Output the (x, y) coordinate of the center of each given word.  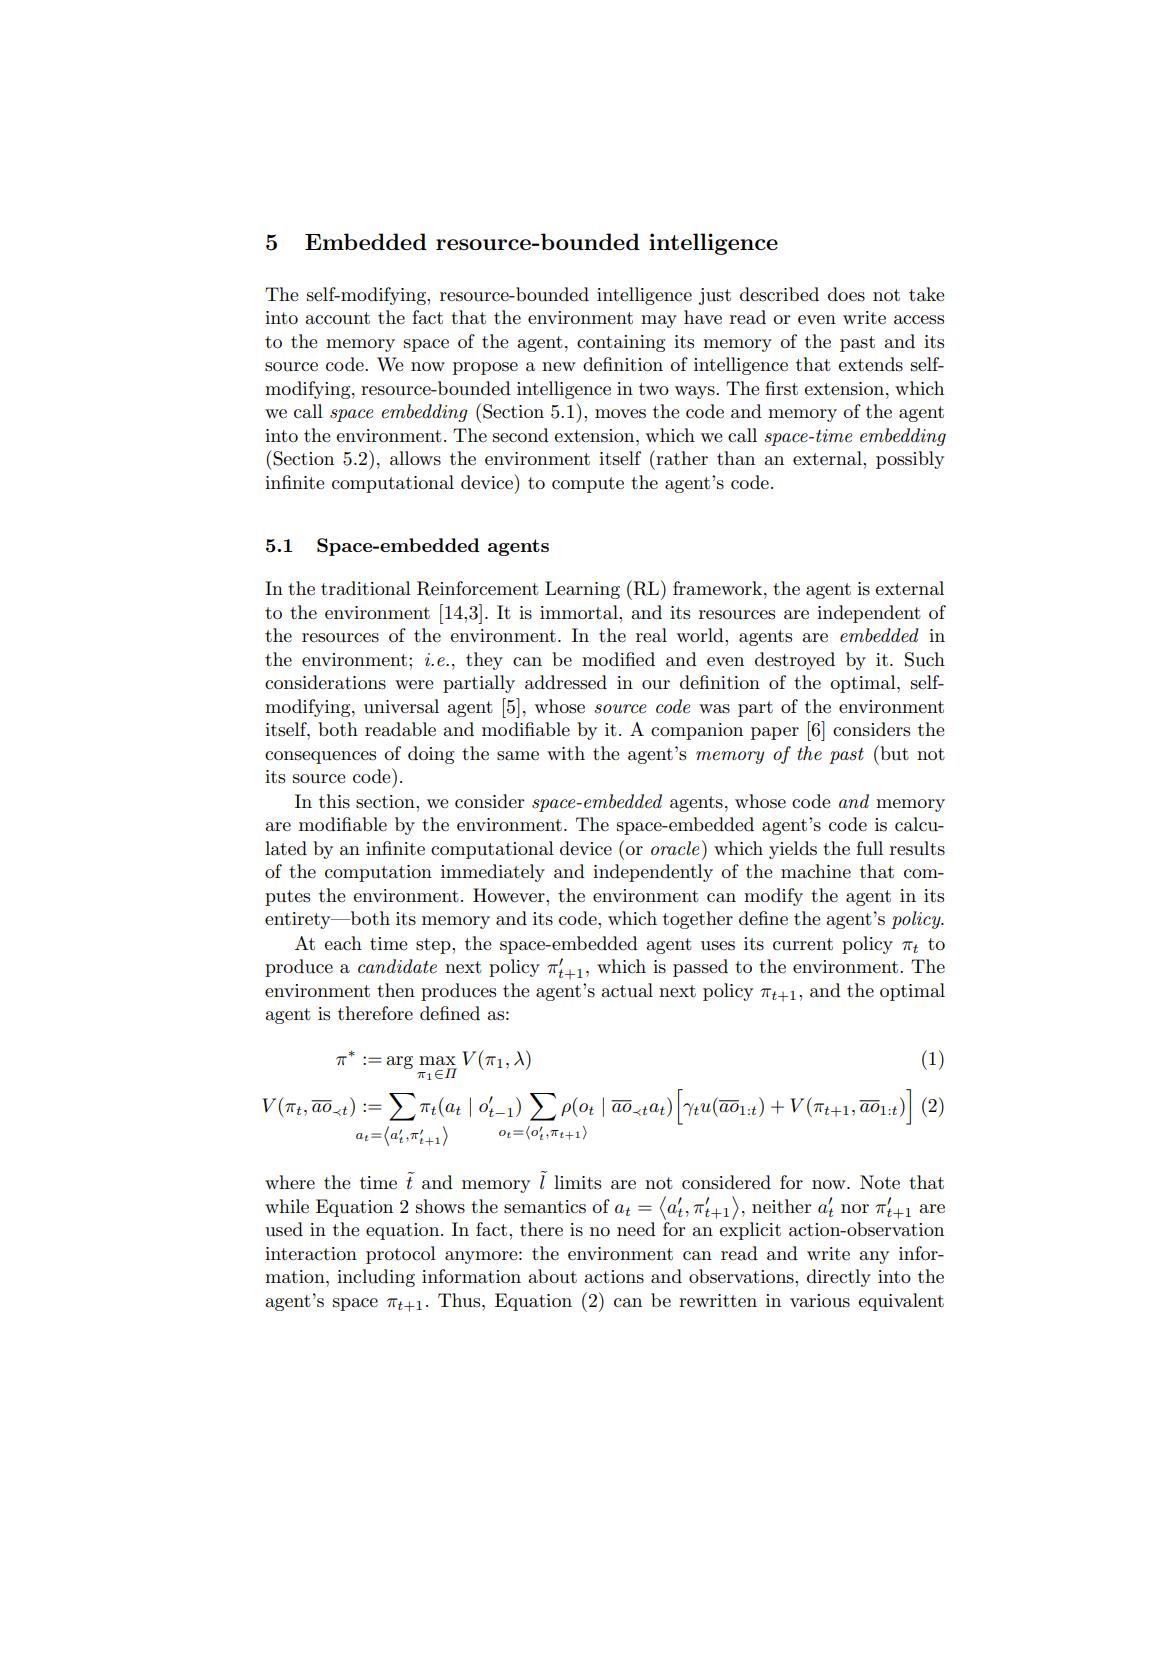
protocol (401, 1255)
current (803, 944)
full (869, 848)
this (334, 801)
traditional (366, 588)
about (552, 1276)
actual (627, 990)
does (846, 294)
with (566, 753)
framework (719, 588)
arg (399, 1062)
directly (839, 1278)
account (337, 318)
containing (621, 343)
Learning (582, 590)
